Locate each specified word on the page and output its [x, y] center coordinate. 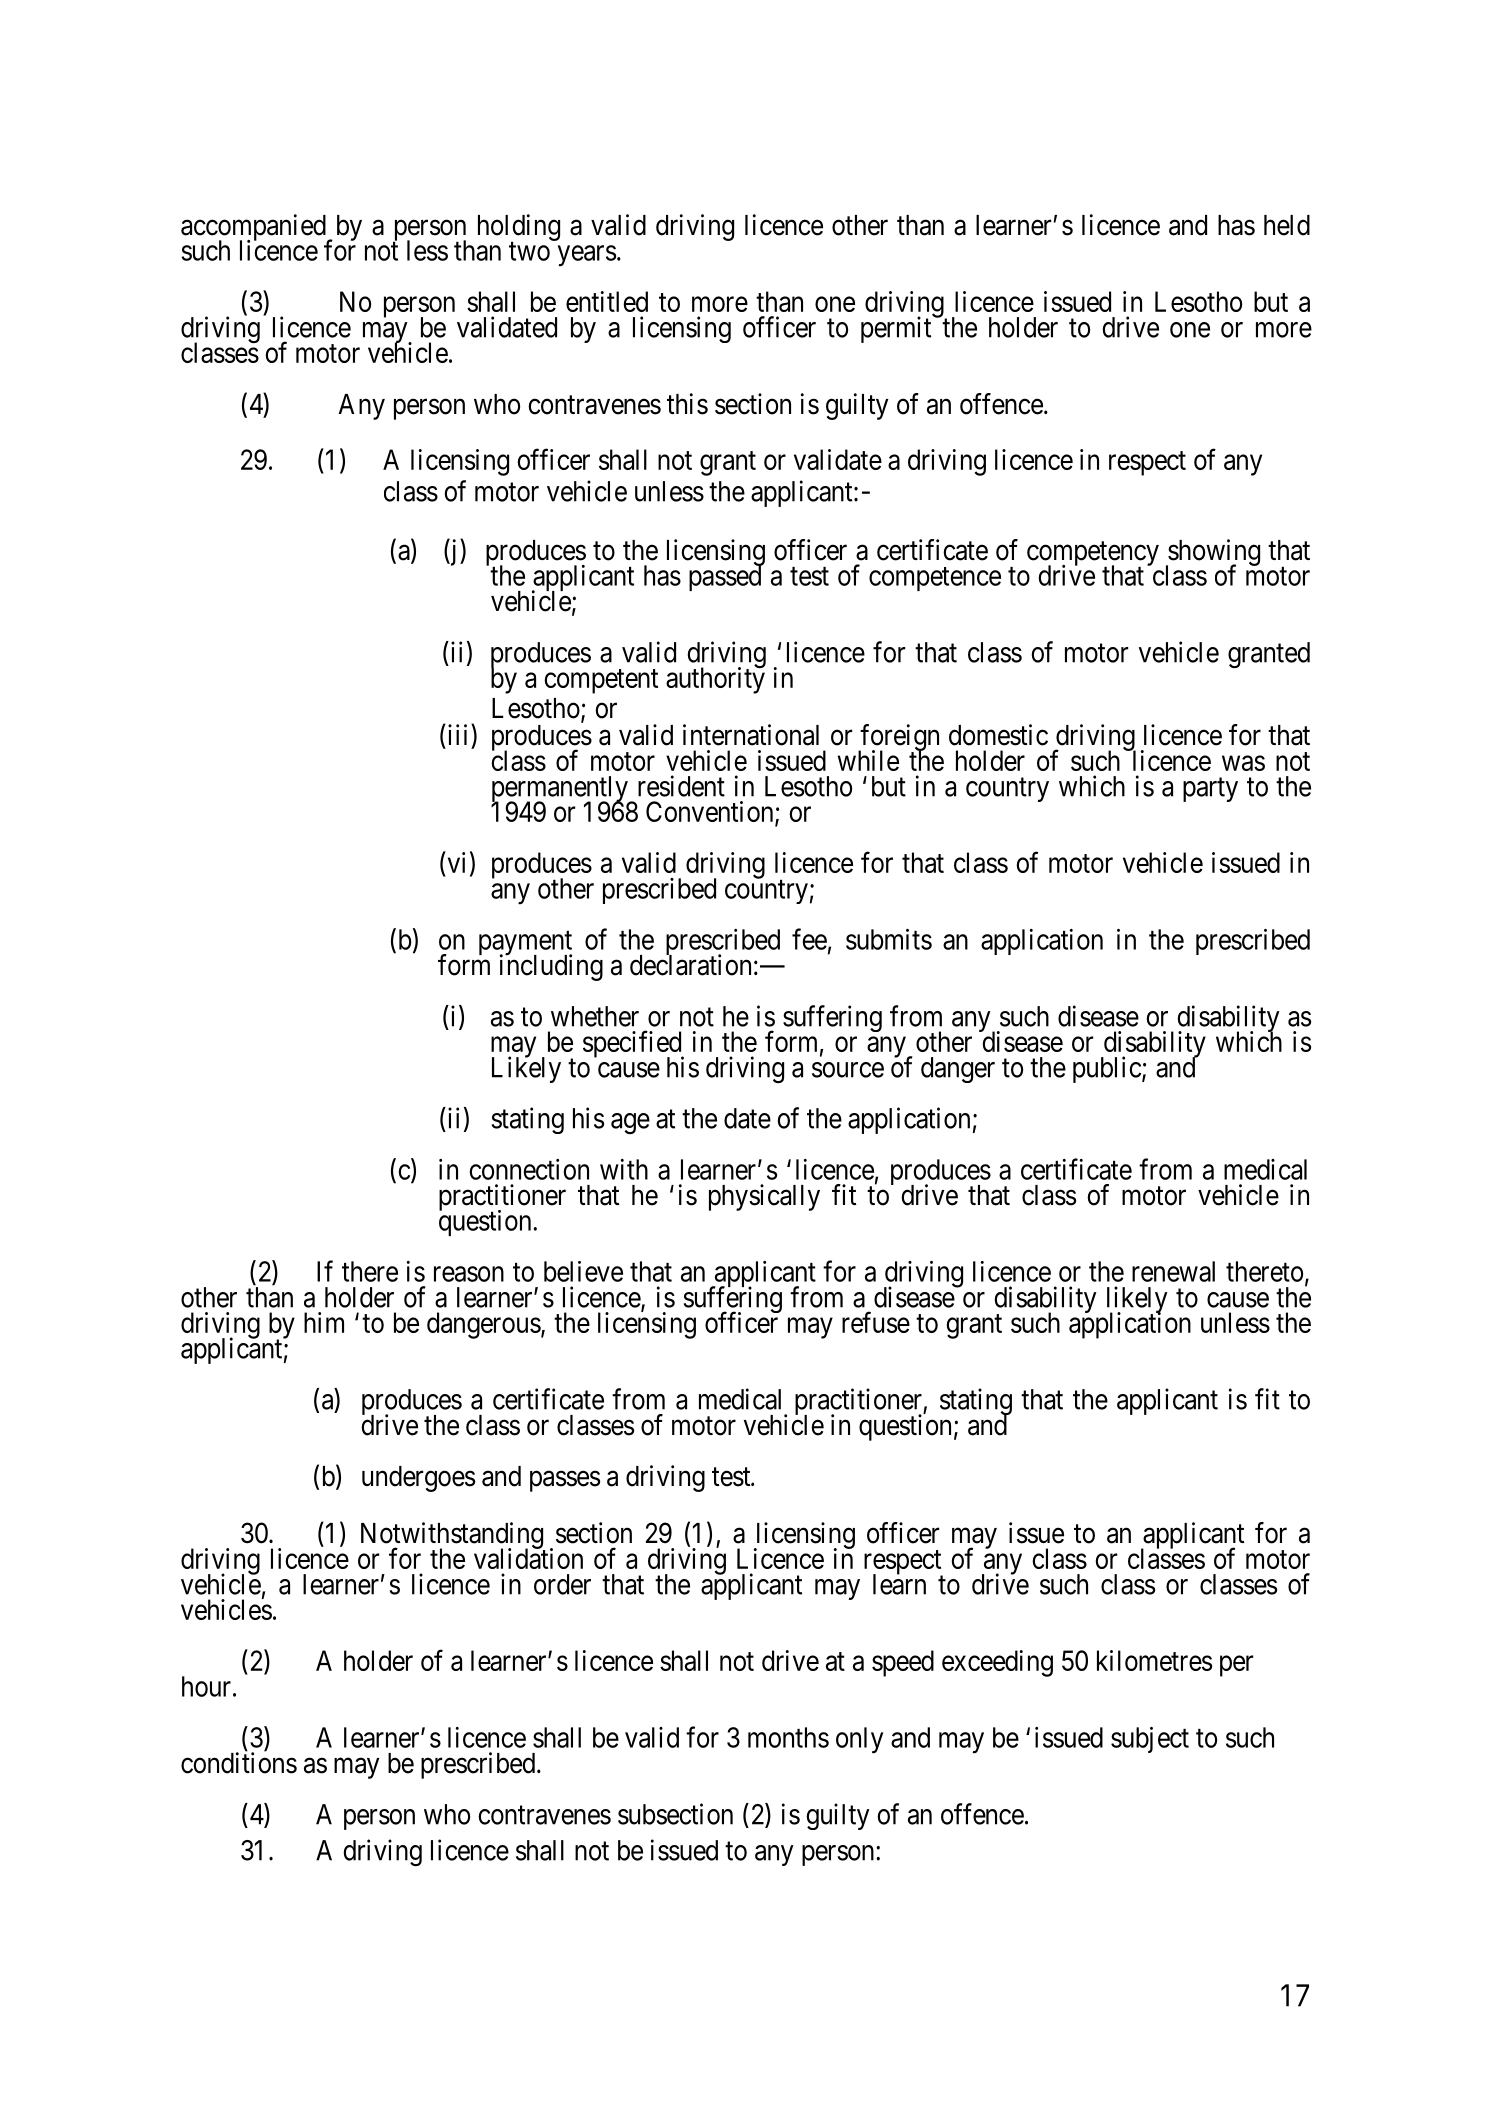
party [1210, 790]
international [751, 735]
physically [764, 1197]
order [562, 1584]
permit [897, 329]
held [1287, 225]
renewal [1173, 1271]
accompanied [254, 228]
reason [469, 1274]
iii [458, 734]
